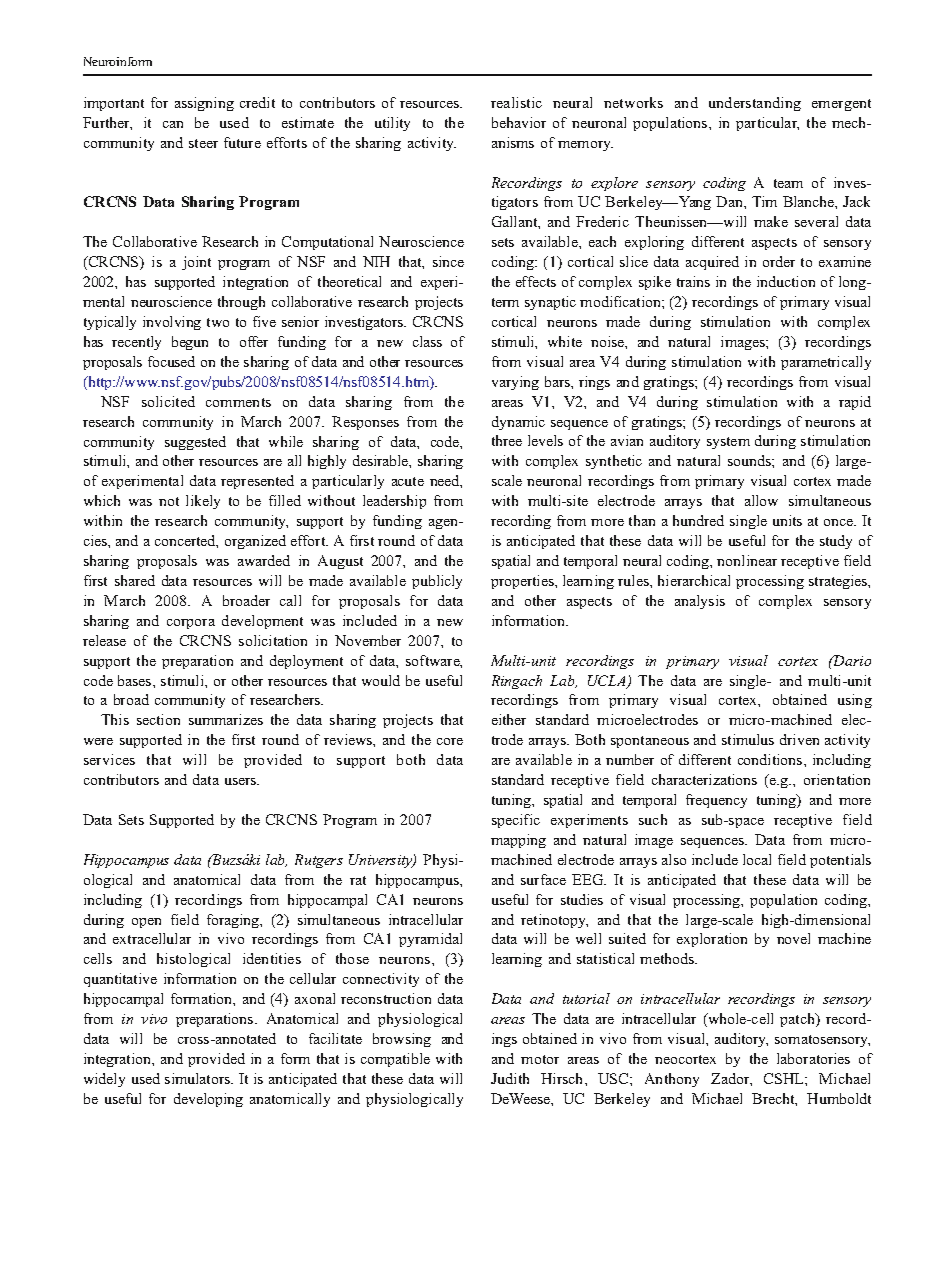 Image resolution: width=952 pixels, height=1265 pixels. Describe the element at coordinates (519, 122) in the screenshot. I see `behavior` at that location.
